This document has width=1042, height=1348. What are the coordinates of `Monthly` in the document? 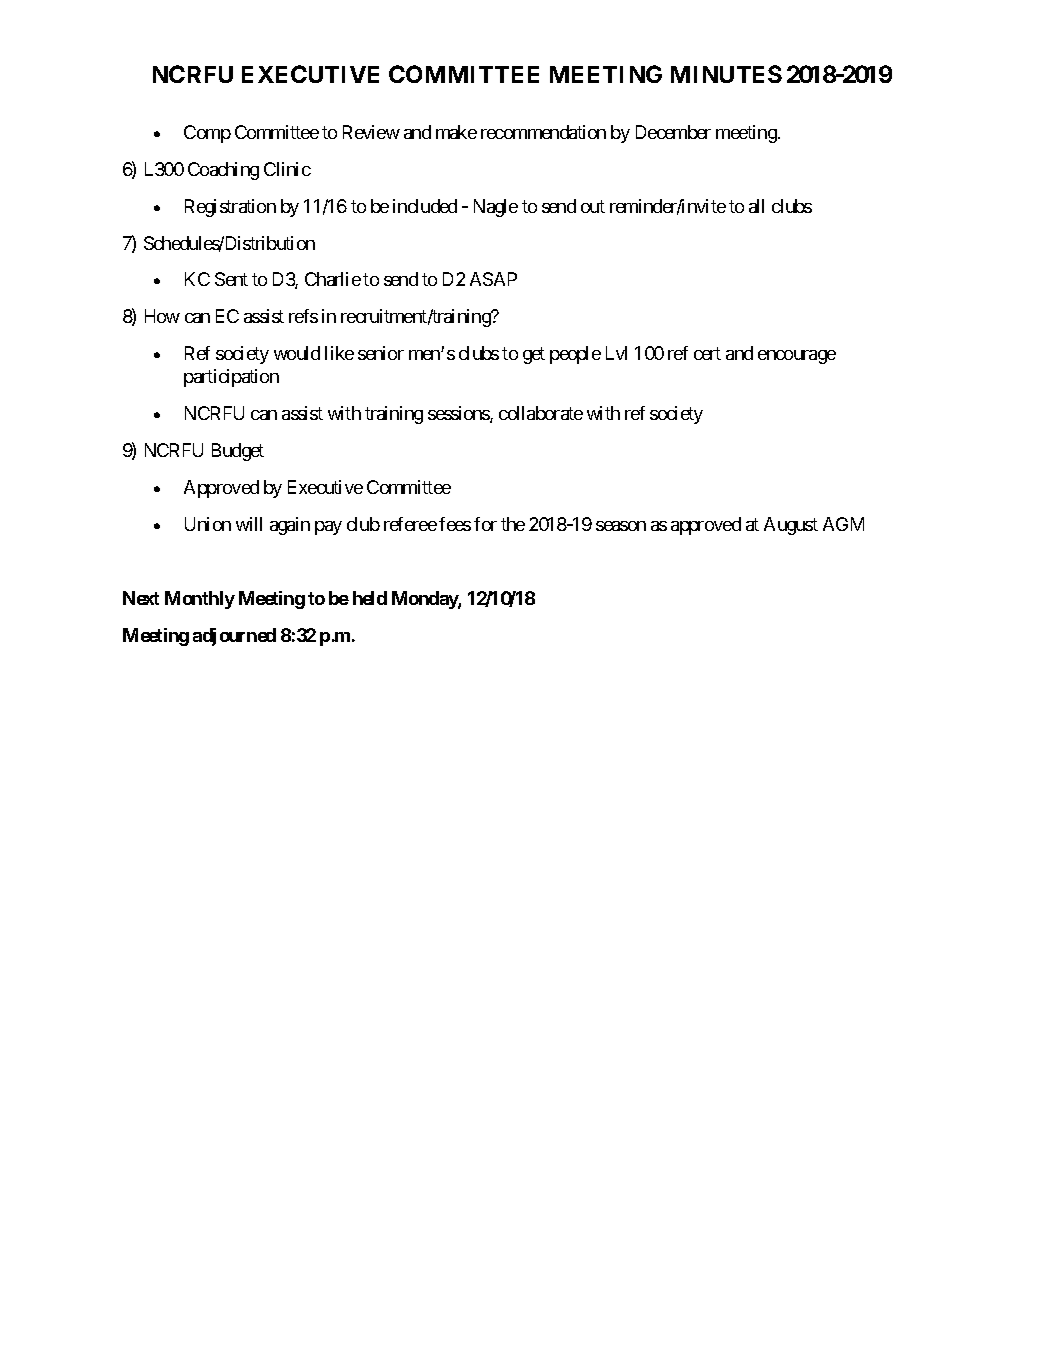 It's located at (200, 600).
